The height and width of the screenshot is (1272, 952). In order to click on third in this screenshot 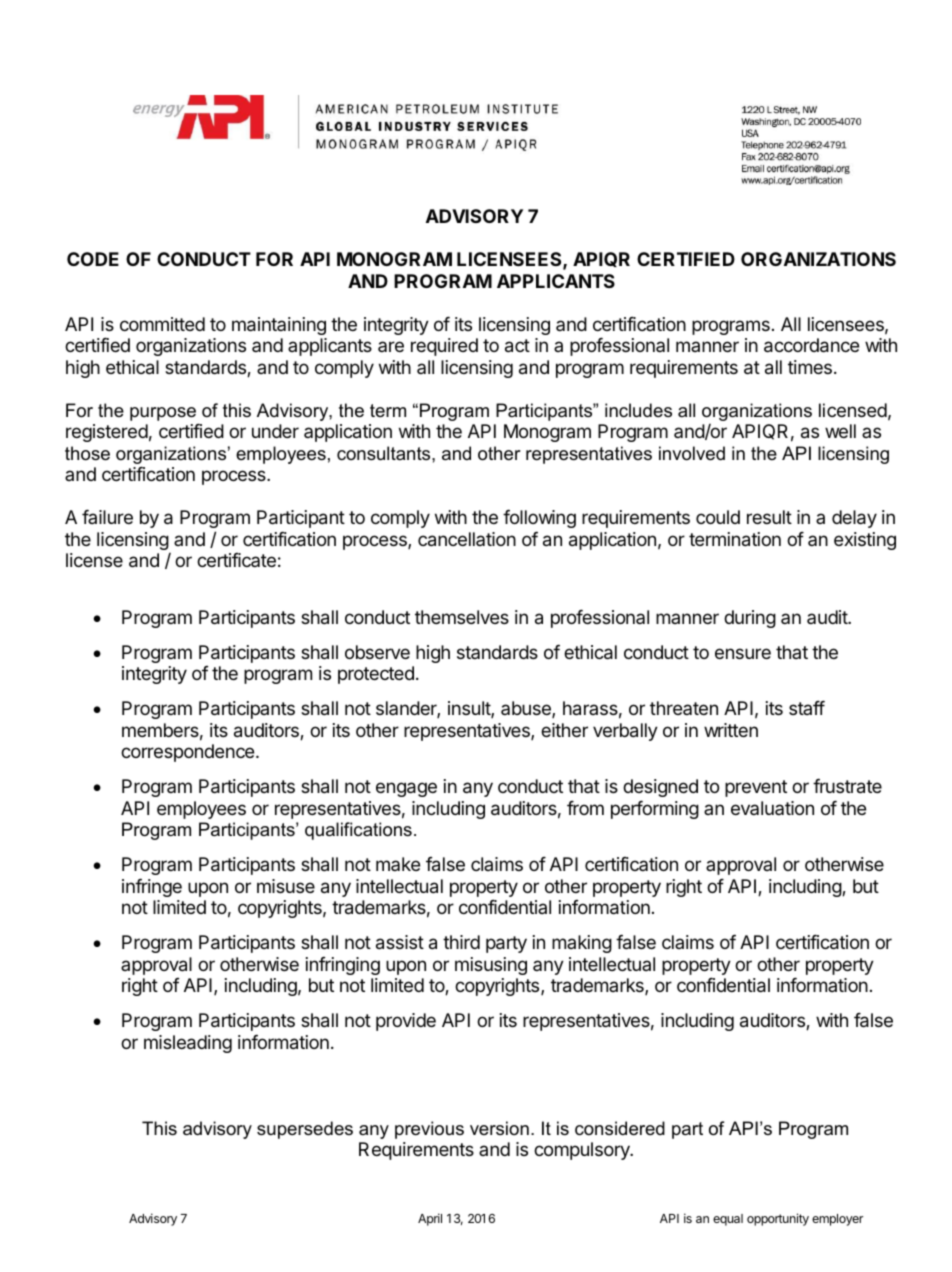, I will do `click(461, 942)`.
